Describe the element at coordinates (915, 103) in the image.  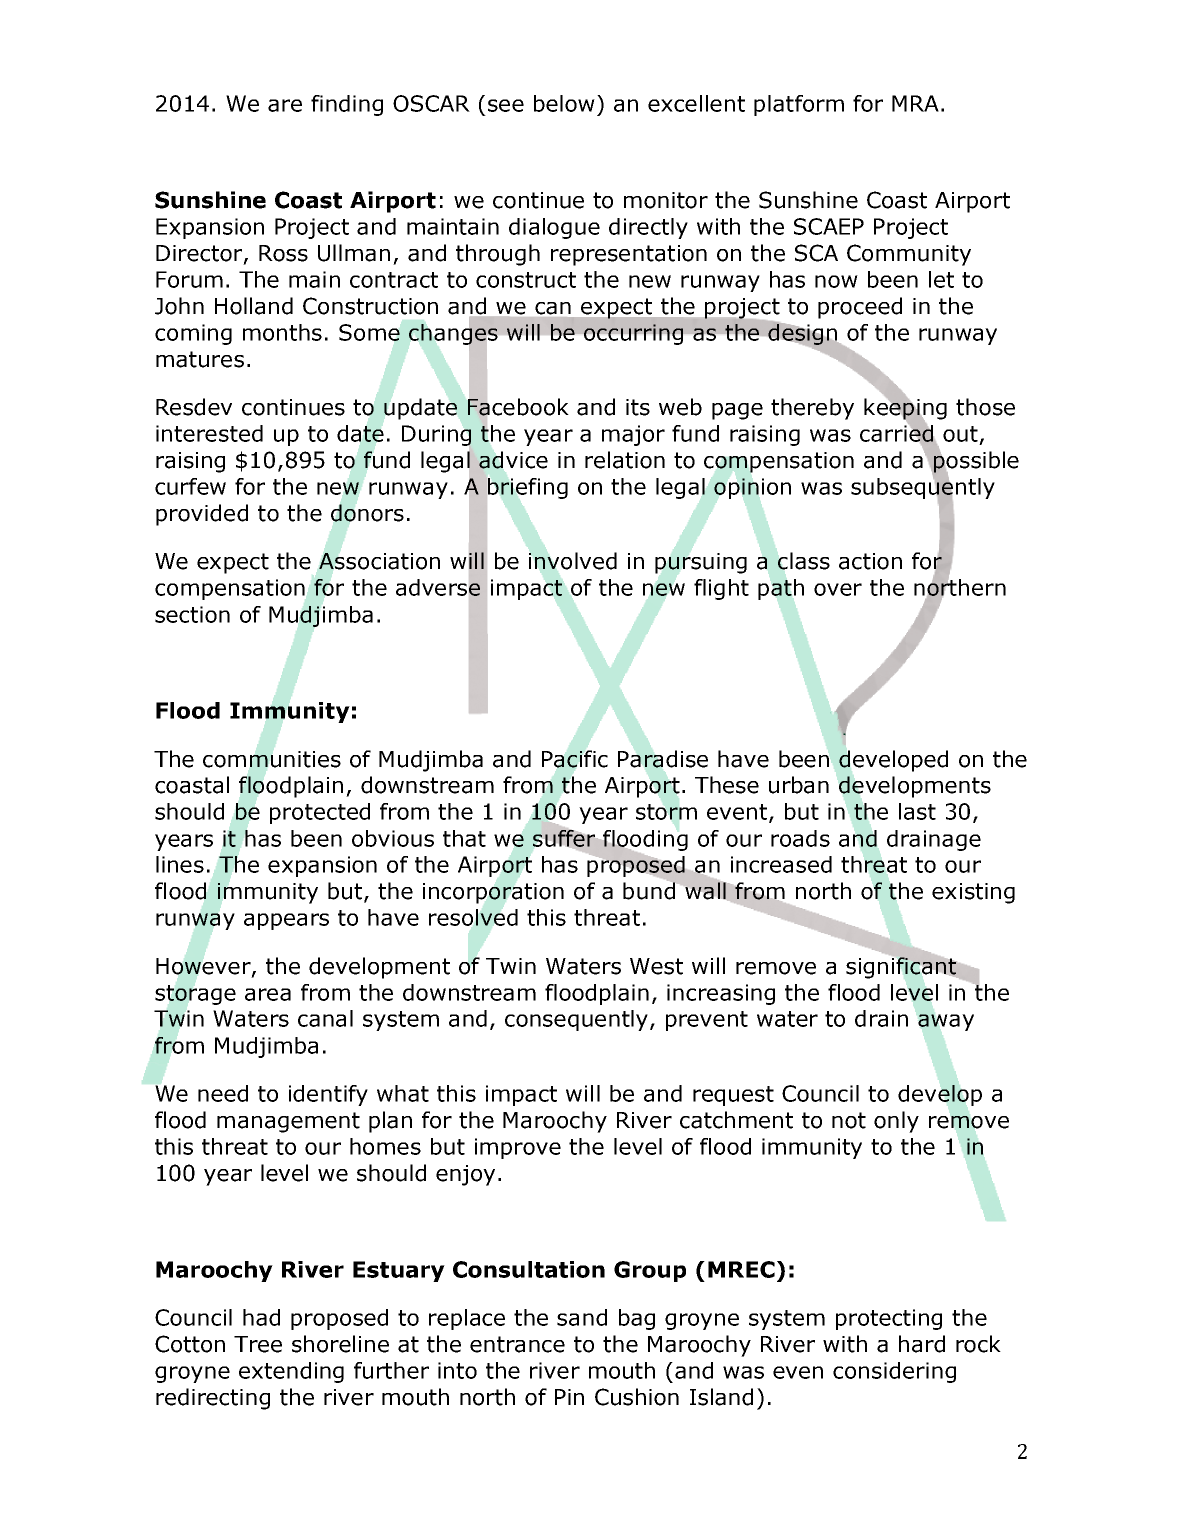
I see `MRA` at that location.
